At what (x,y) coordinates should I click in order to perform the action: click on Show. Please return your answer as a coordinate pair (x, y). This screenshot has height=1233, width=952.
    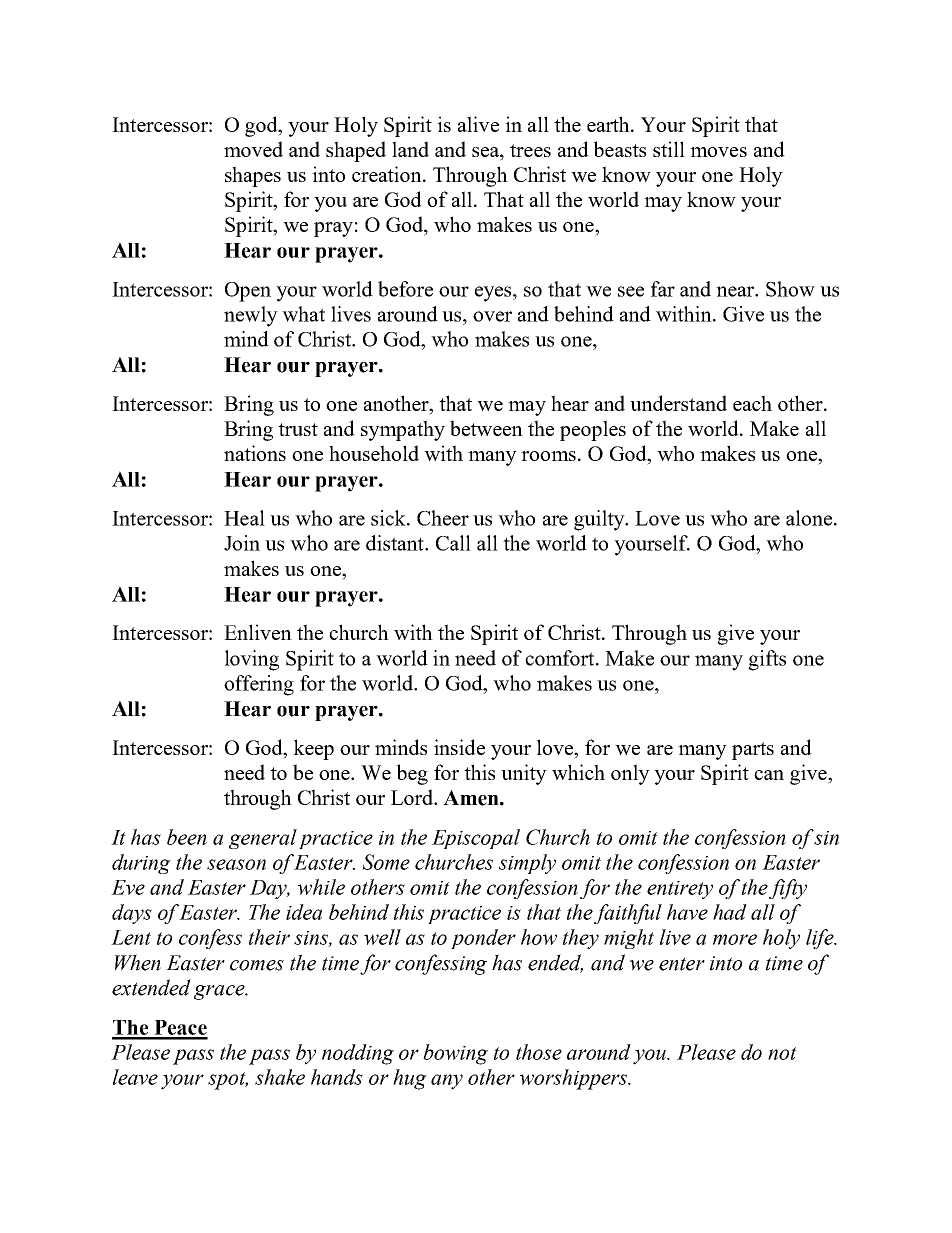
    Looking at the image, I should click on (790, 289).
